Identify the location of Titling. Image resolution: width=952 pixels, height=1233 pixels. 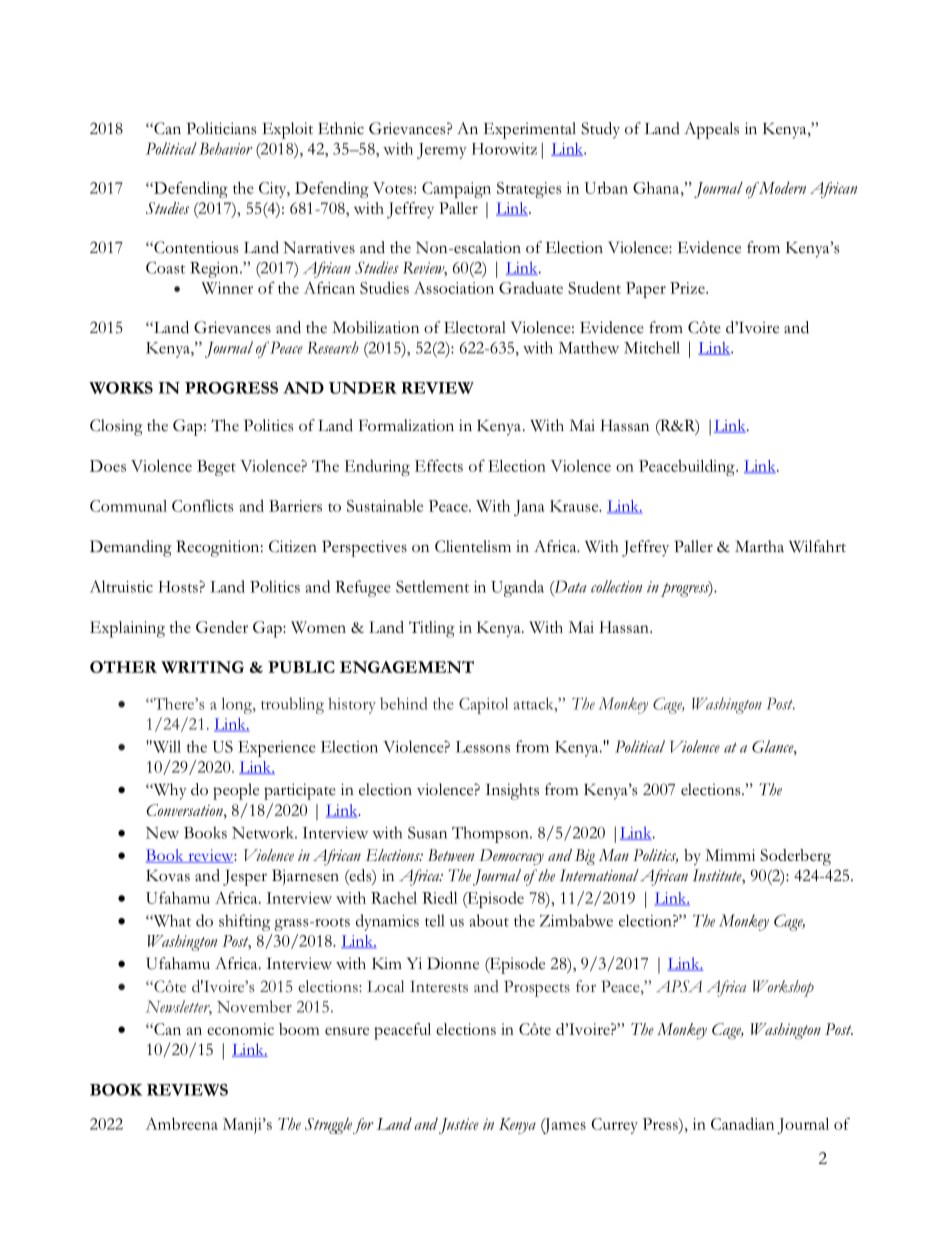
(432, 629).
